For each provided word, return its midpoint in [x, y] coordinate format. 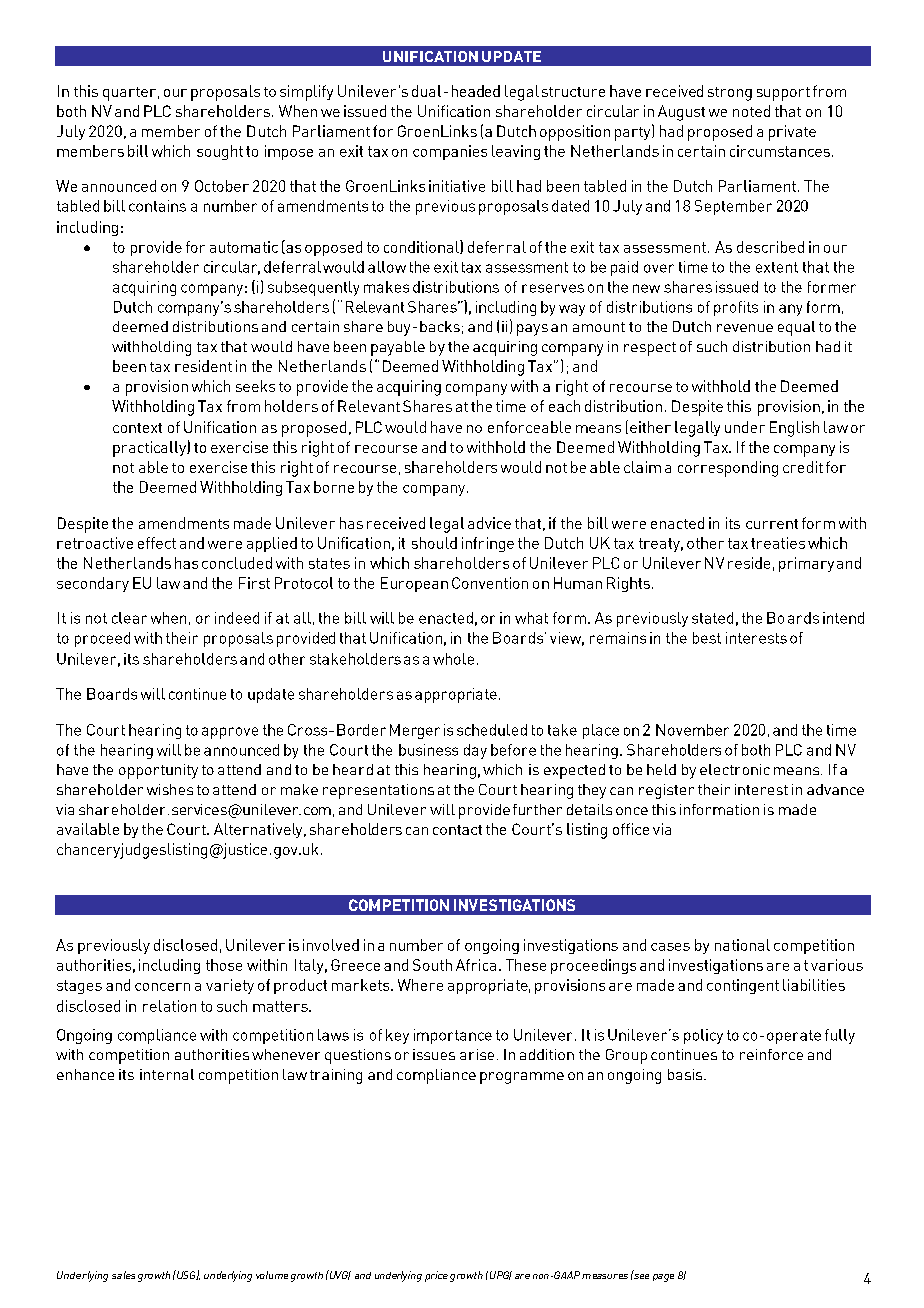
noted [751, 111]
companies [450, 152]
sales [123, 1275]
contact [457, 830]
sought [220, 152]
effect [157, 543]
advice [489, 523]
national [742, 945]
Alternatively [259, 830]
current [772, 524]
